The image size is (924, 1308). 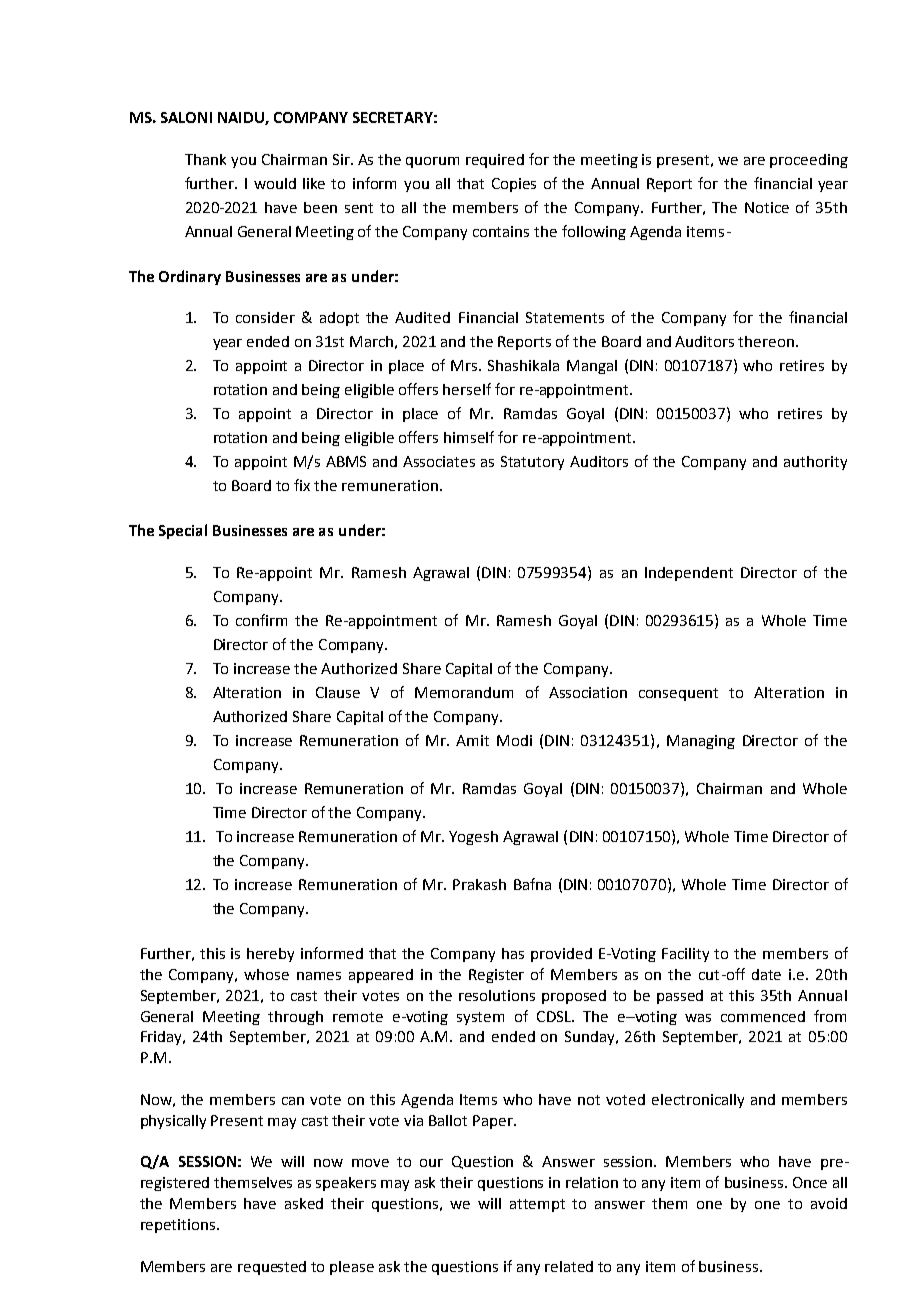 What do you see at coordinates (767, 207) in the screenshot?
I see `Notice` at bounding box center [767, 207].
